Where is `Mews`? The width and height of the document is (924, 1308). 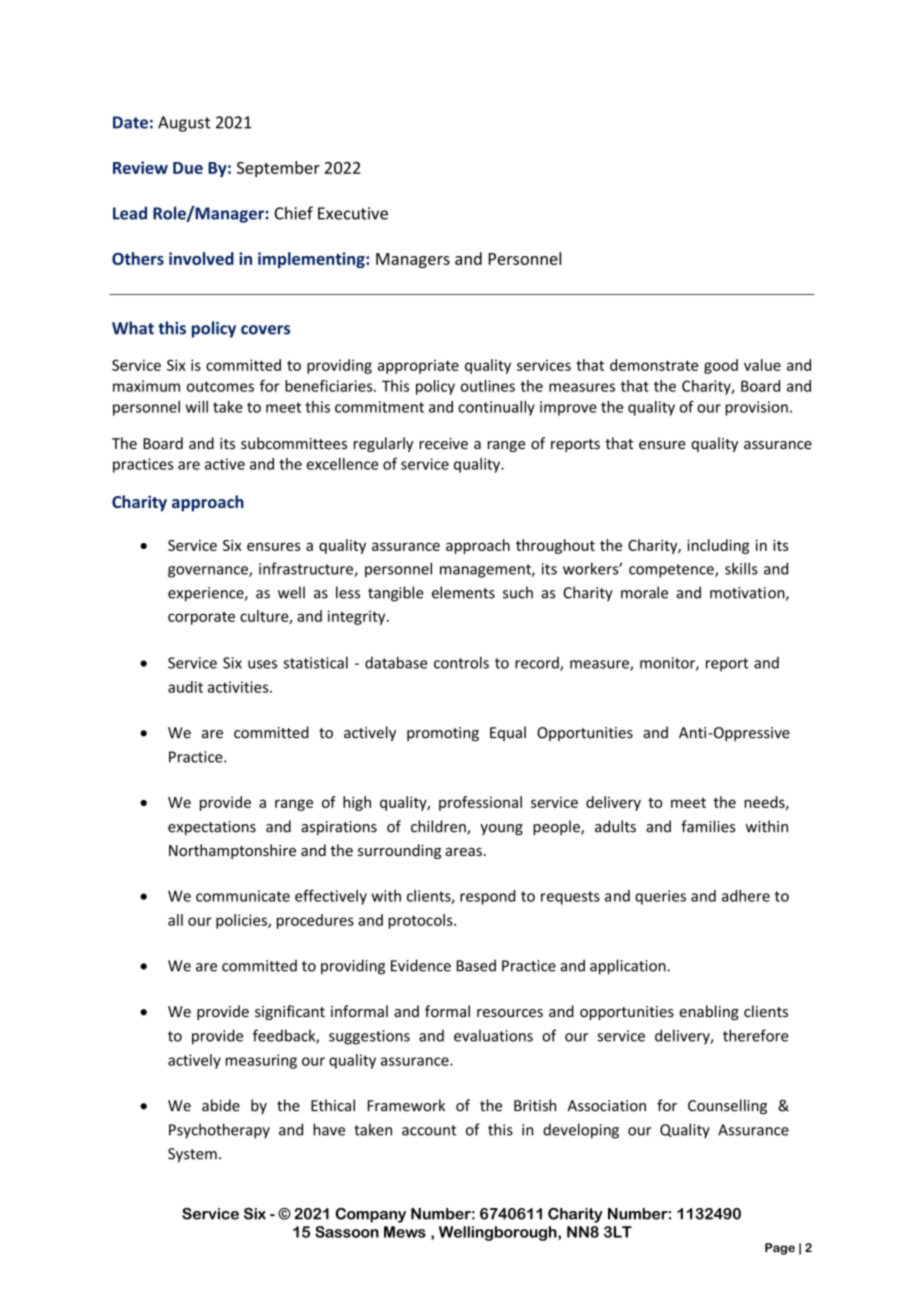 Mews is located at coordinates (405, 1232).
